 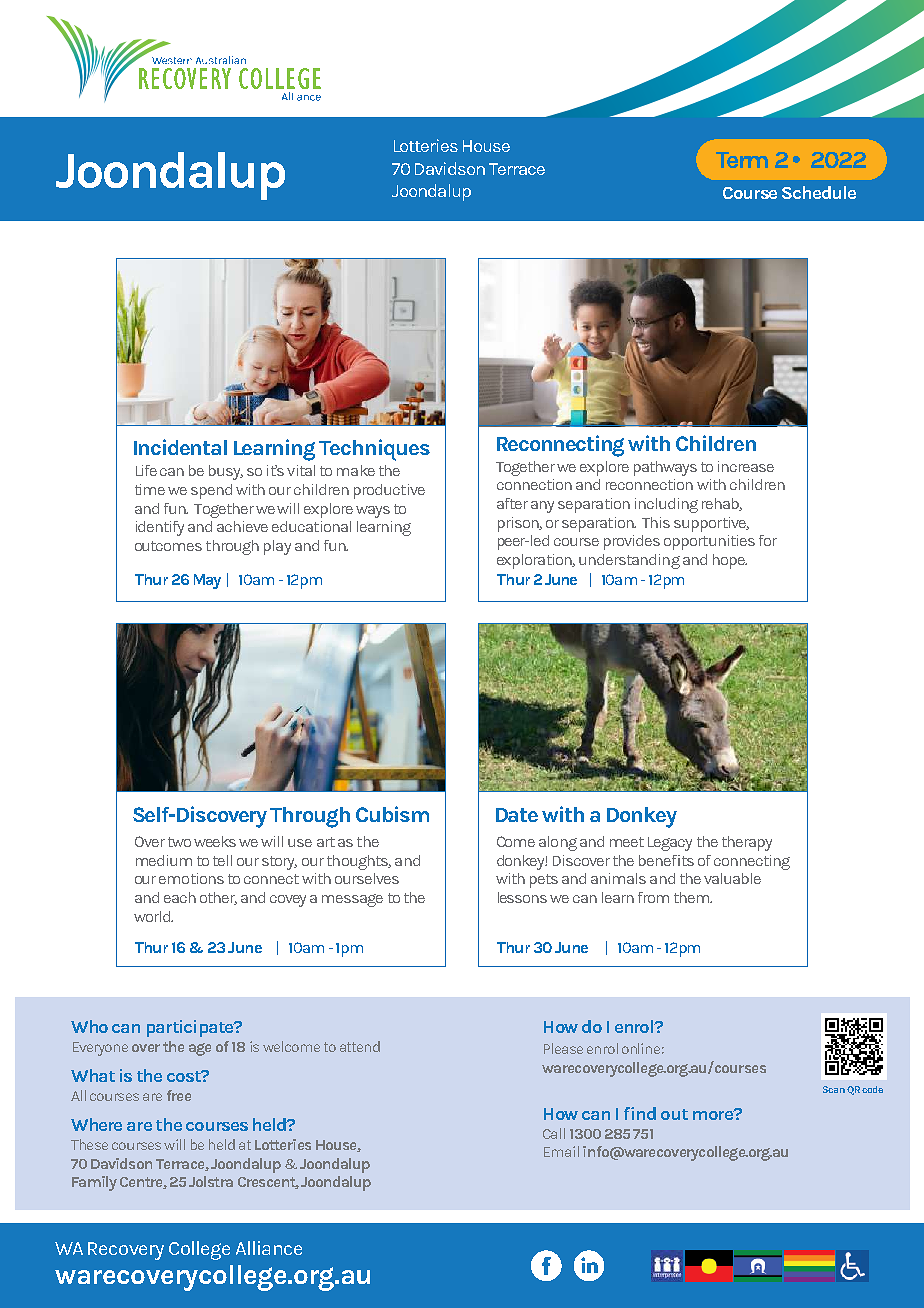 What do you see at coordinates (535, 561) in the image?
I see `exploration` at bounding box center [535, 561].
